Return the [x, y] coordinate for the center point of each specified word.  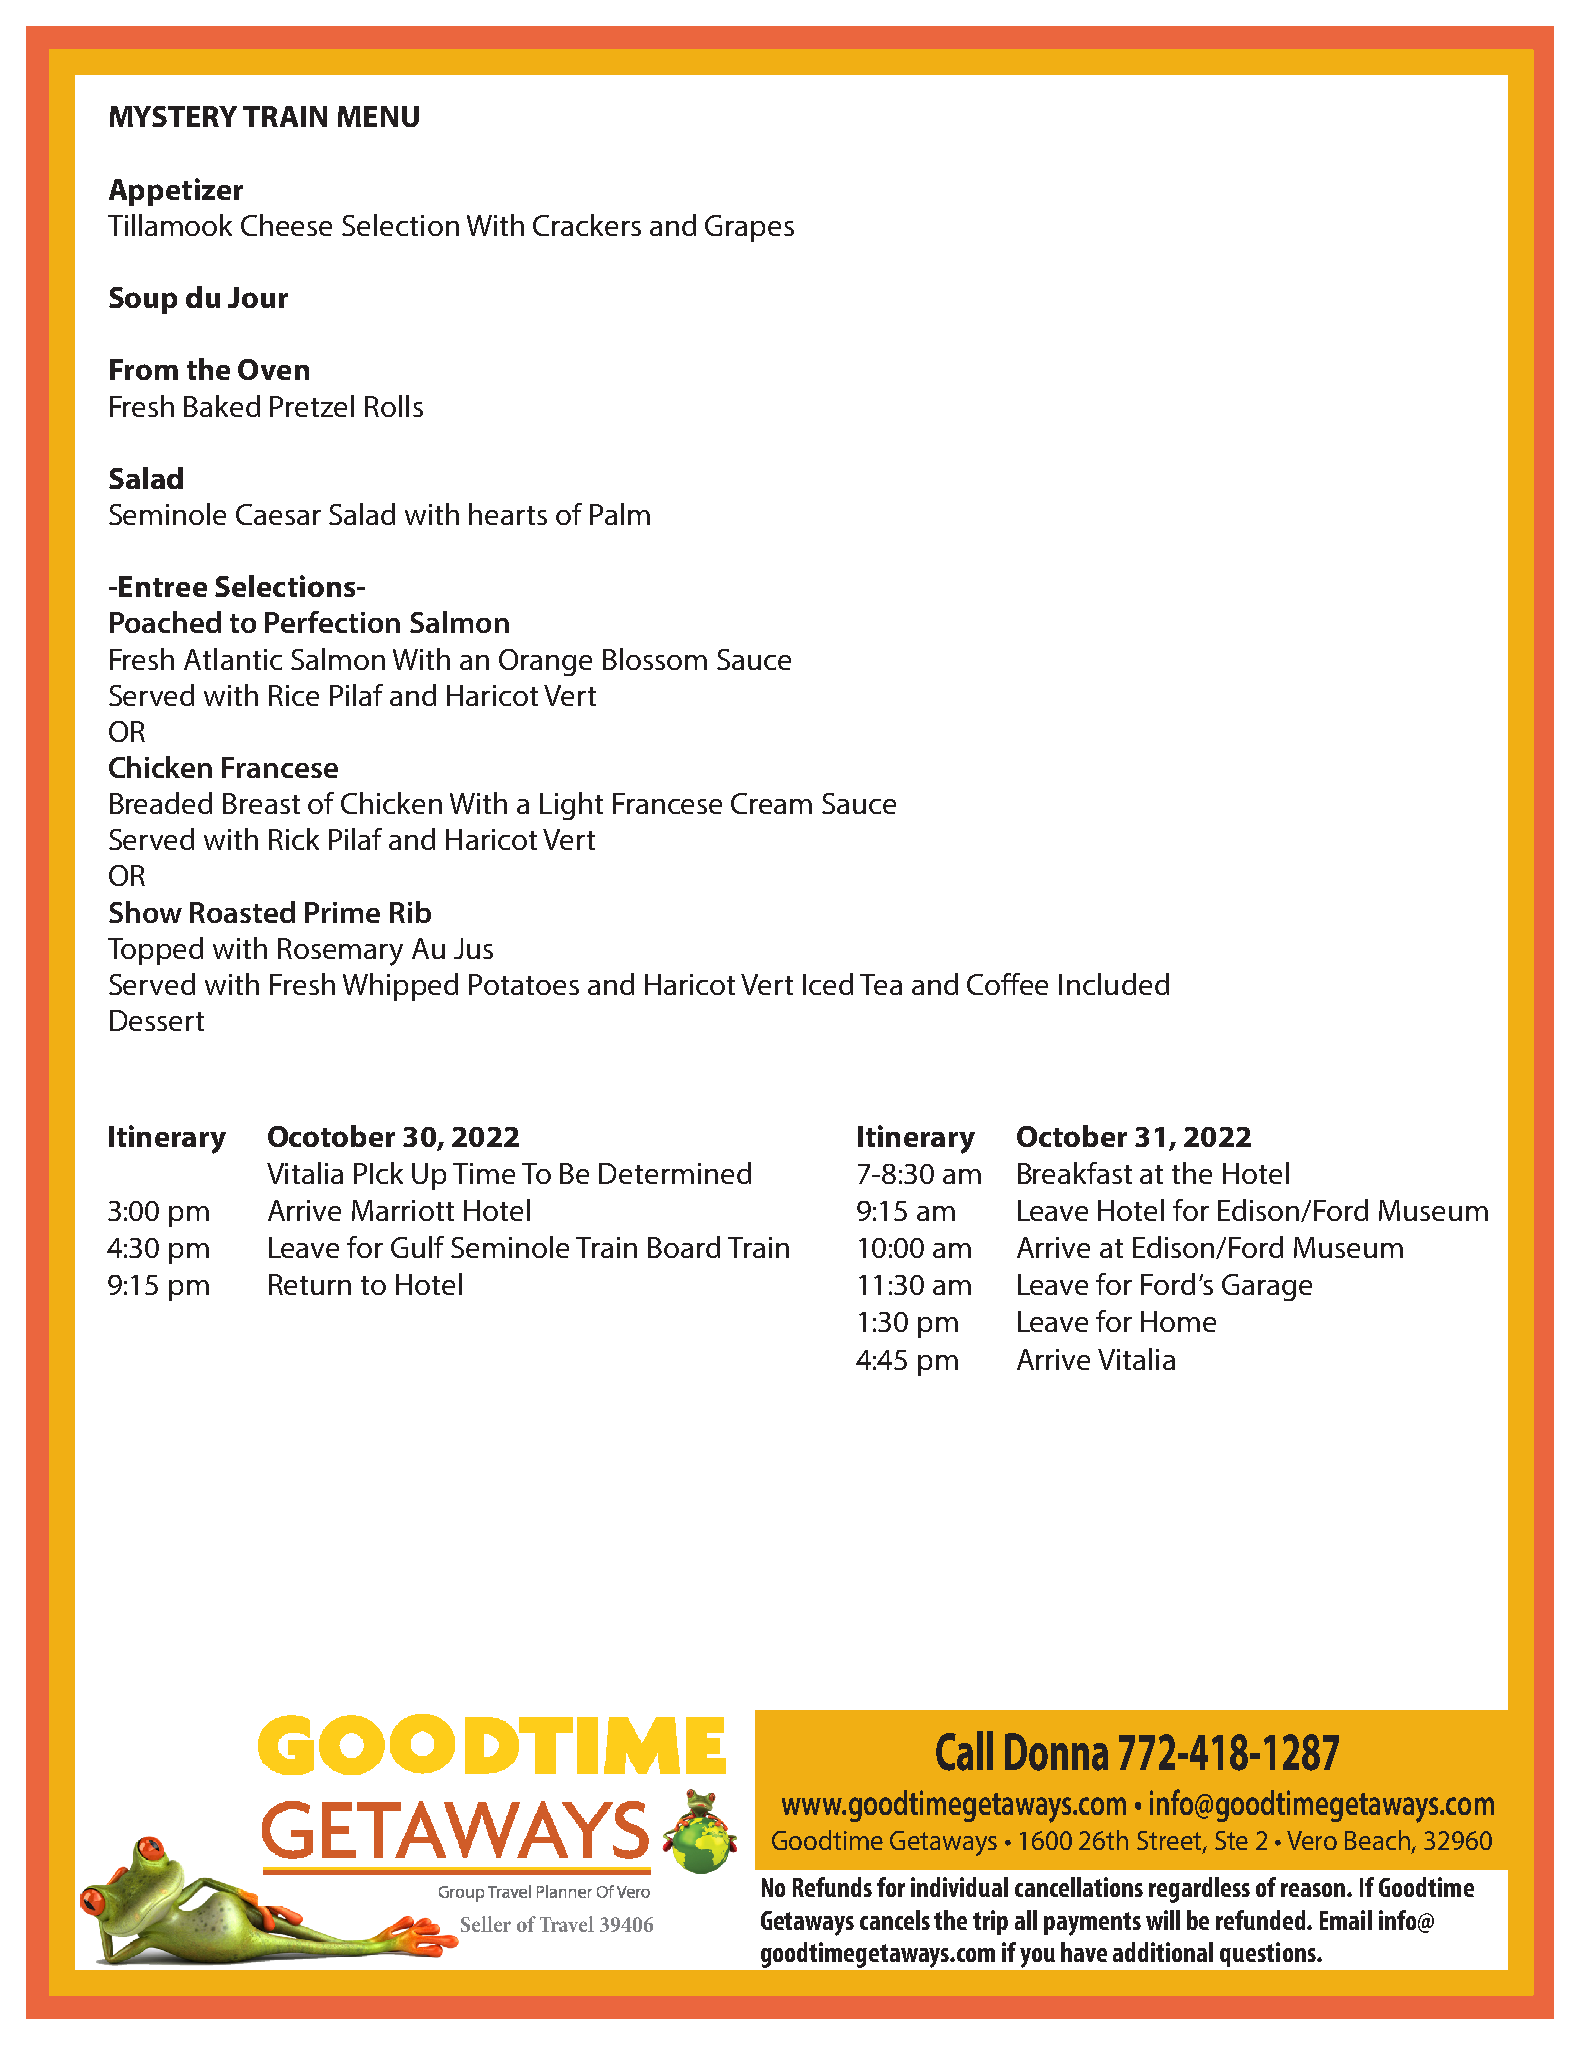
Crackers [587, 225]
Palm [620, 514]
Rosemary [340, 952]
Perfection [332, 622]
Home [1178, 1321]
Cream [771, 803]
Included [1114, 984]
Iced [828, 984]
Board [684, 1247]
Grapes [749, 228]
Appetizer [176, 192]
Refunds [832, 1887]
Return [310, 1284]
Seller [486, 1924]
